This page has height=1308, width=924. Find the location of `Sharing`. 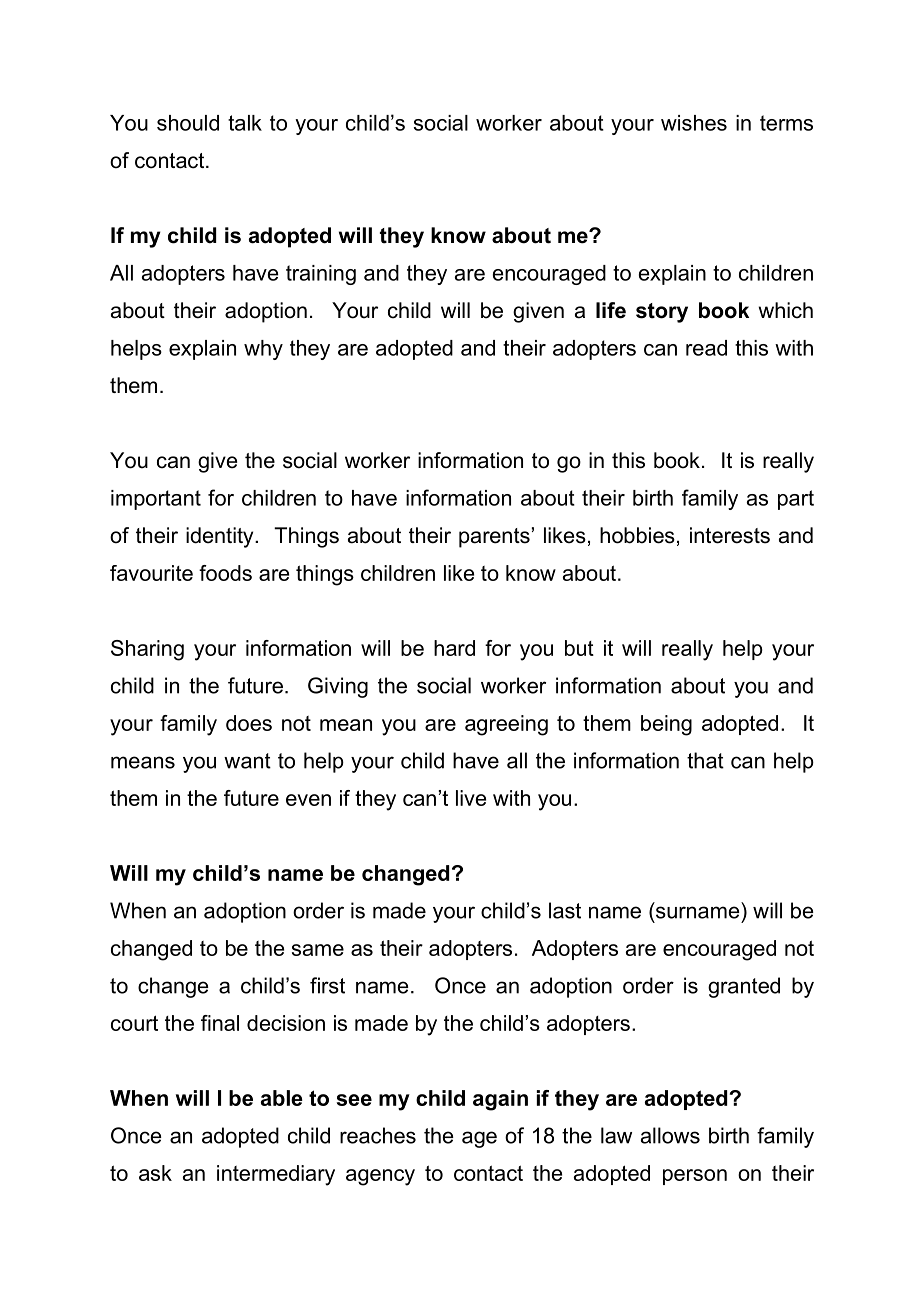

Sharing is located at coordinates (147, 650).
